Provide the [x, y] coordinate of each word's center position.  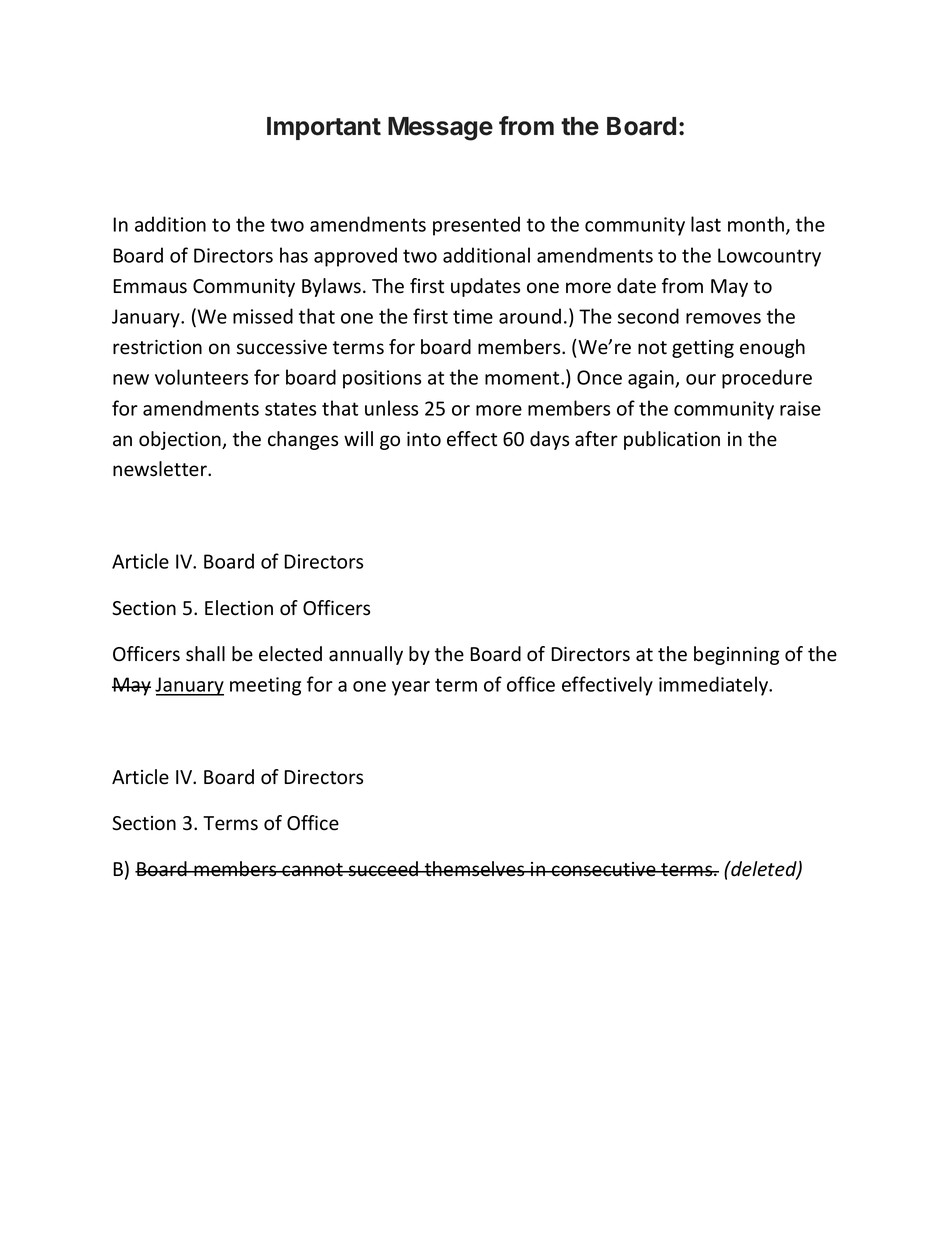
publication [672, 440]
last [706, 224]
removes [723, 318]
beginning [736, 655]
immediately [715, 686]
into [424, 439]
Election [239, 608]
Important [324, 128]
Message [440, 129]
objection [181, 440]
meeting [265, 686]
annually [366, 655]
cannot [312, 870]
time [473, 316]
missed [263, 316]
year [411, 688]
